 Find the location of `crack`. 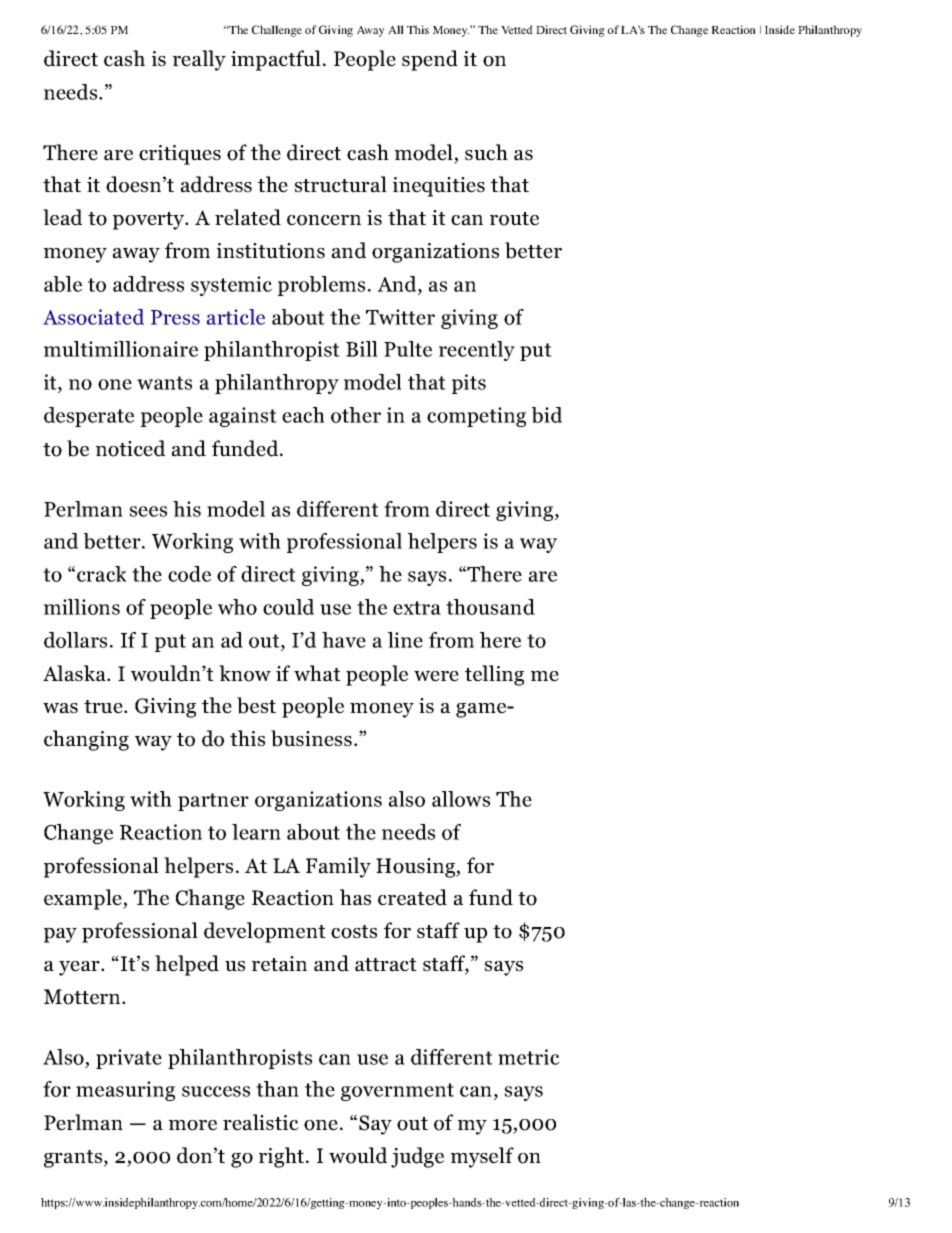

crack is located at coordinates (102, 574).
